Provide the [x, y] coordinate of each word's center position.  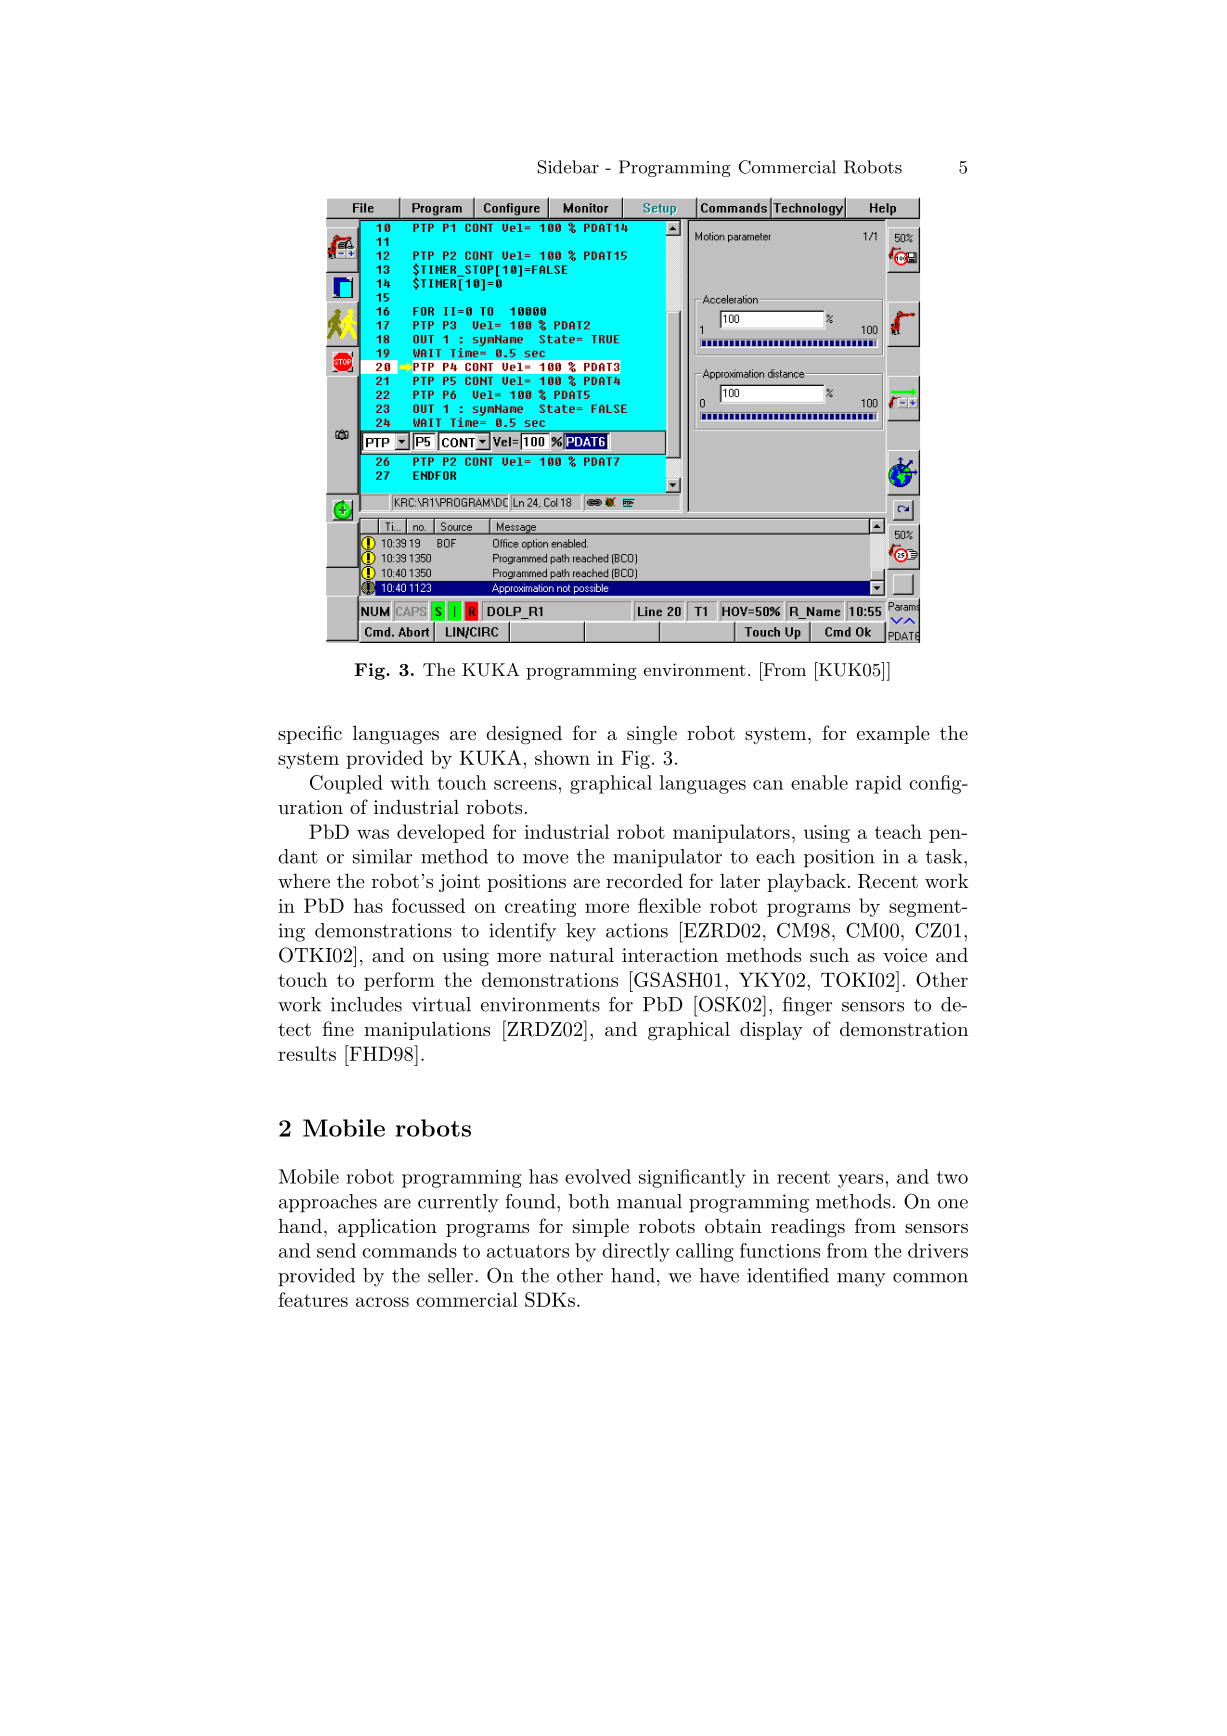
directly [636, 1252]
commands [409, 1250]
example [893, 735]
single [652, 735]
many [861, 1280]
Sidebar [568, 167]
